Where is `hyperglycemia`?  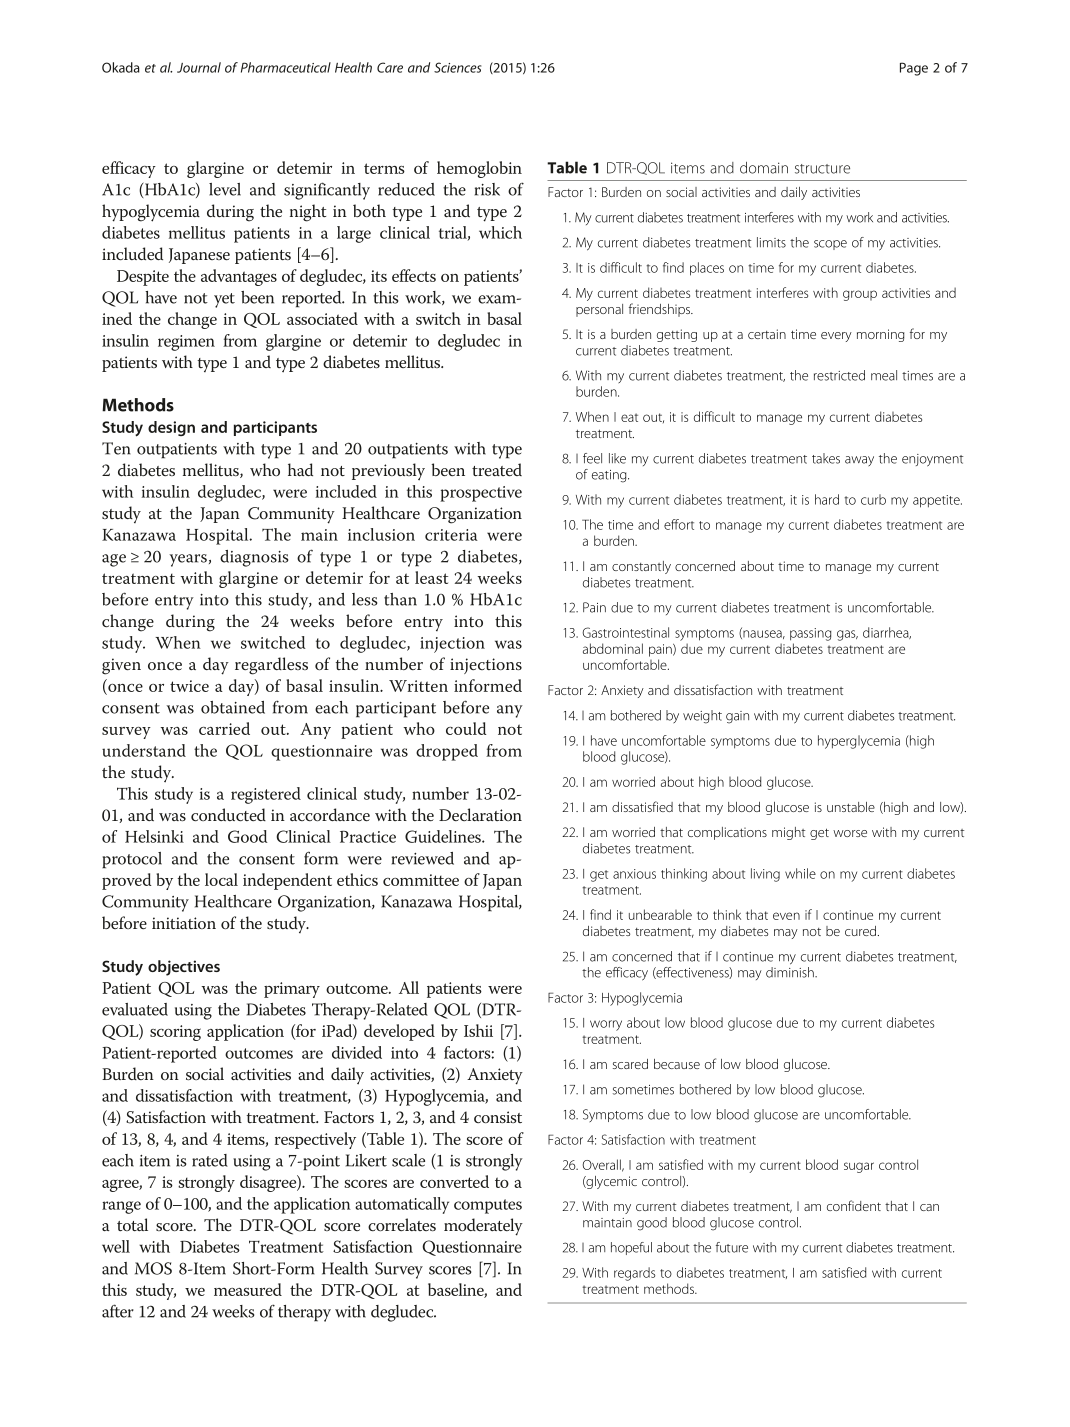 hyperglycemia is located at coordinates (859, 742).
